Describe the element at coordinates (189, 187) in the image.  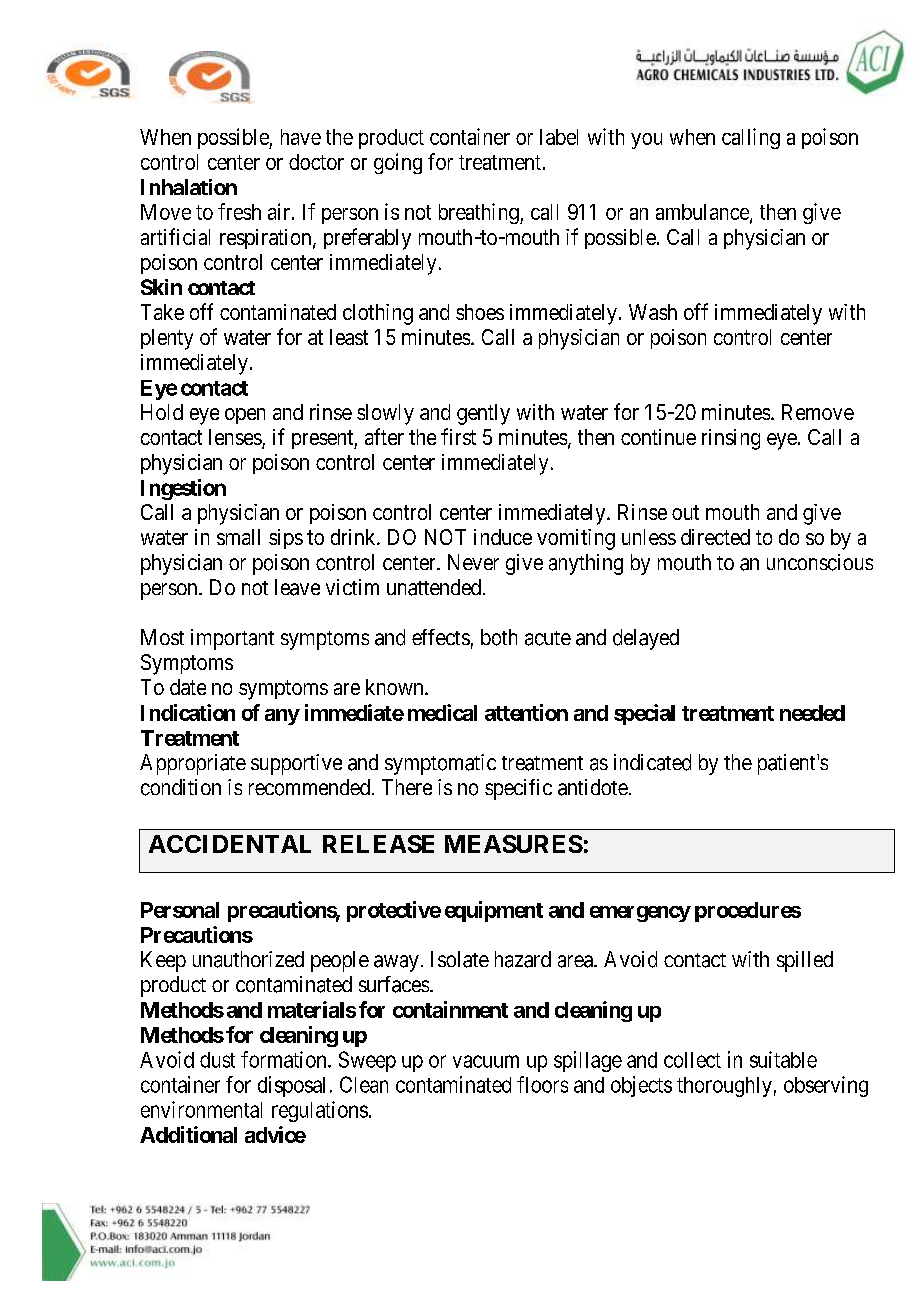
I see `Inhalation` at that location.
